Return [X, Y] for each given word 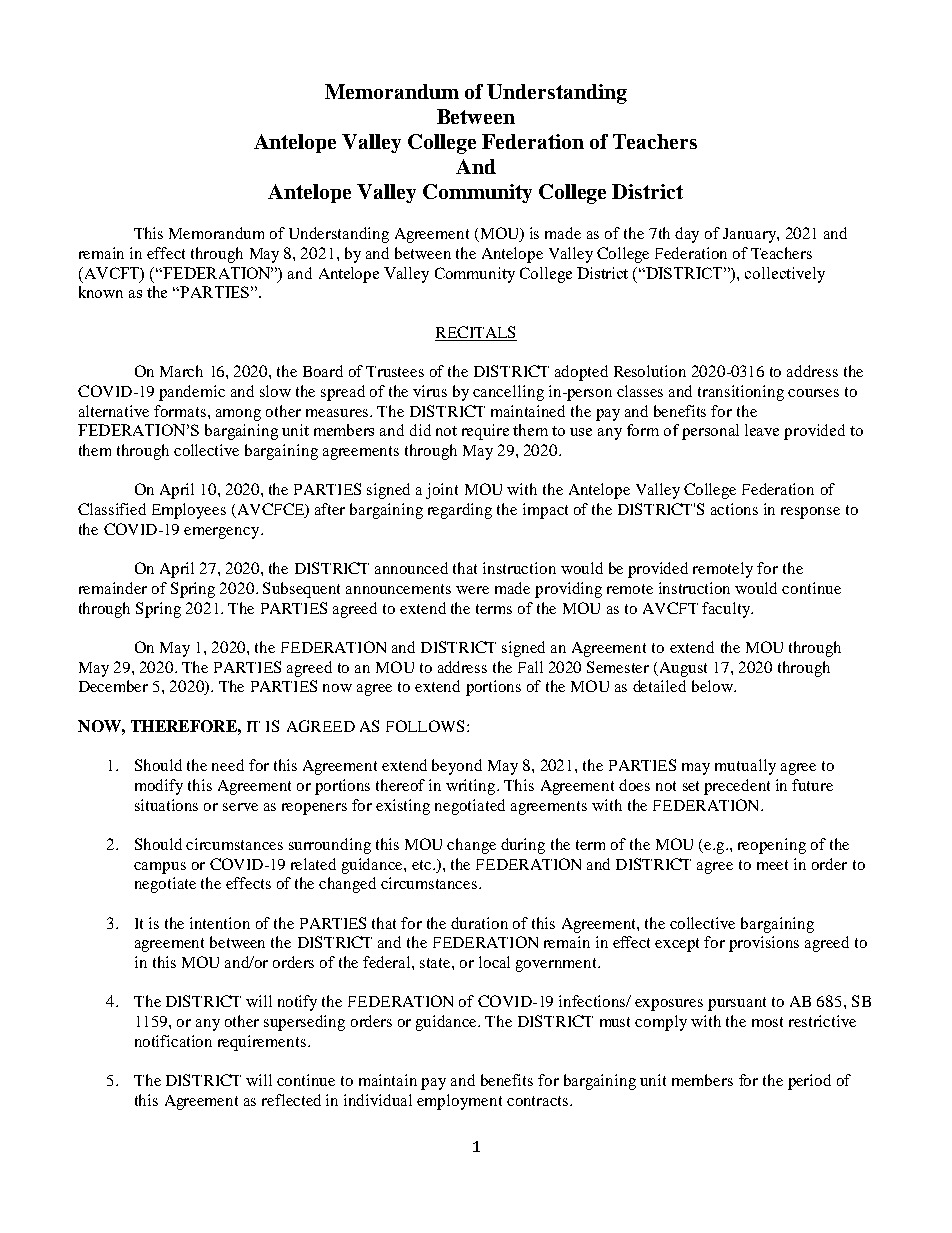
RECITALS [475, 332]
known [101, 292]
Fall [530, 667]
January [750, 235]
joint [442, 491]
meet [772, 865]
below [713, 686]
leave [762, 430]
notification [173, 1041]
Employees [189, 511]
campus [160, 868]
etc [423, 865]
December [113, 686]
